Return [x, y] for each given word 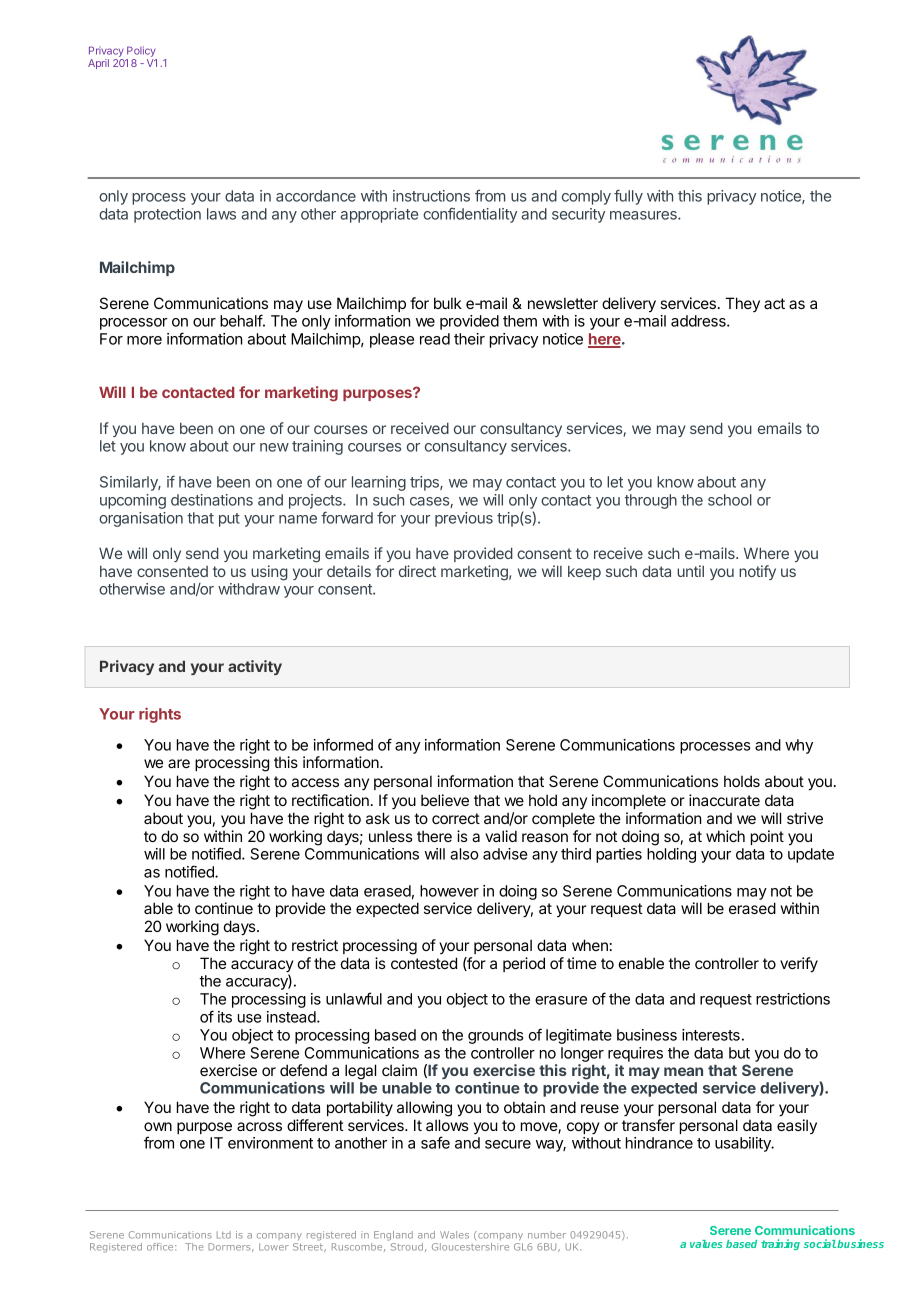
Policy [141, 53]
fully [628, 197]
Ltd [224, 1235]
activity [255, 667]
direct [417, 571]
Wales [454, 1235]
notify [757, 572]
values [706, 1244]
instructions [431, 196]
